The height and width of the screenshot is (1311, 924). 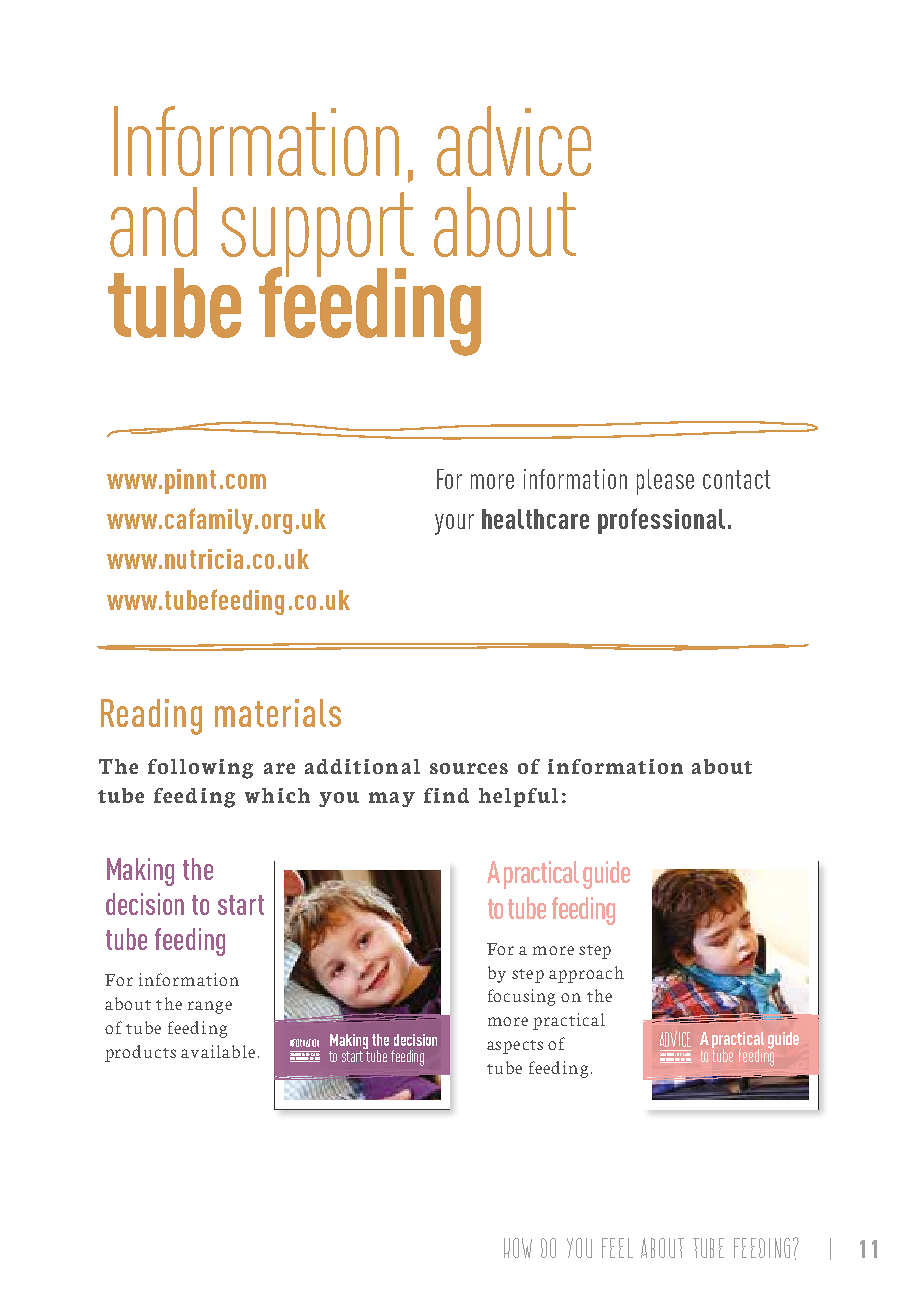 What do you see at coordinates (454, 524) in the screenshot?
I see `your` at bounding box center [454, 524].
